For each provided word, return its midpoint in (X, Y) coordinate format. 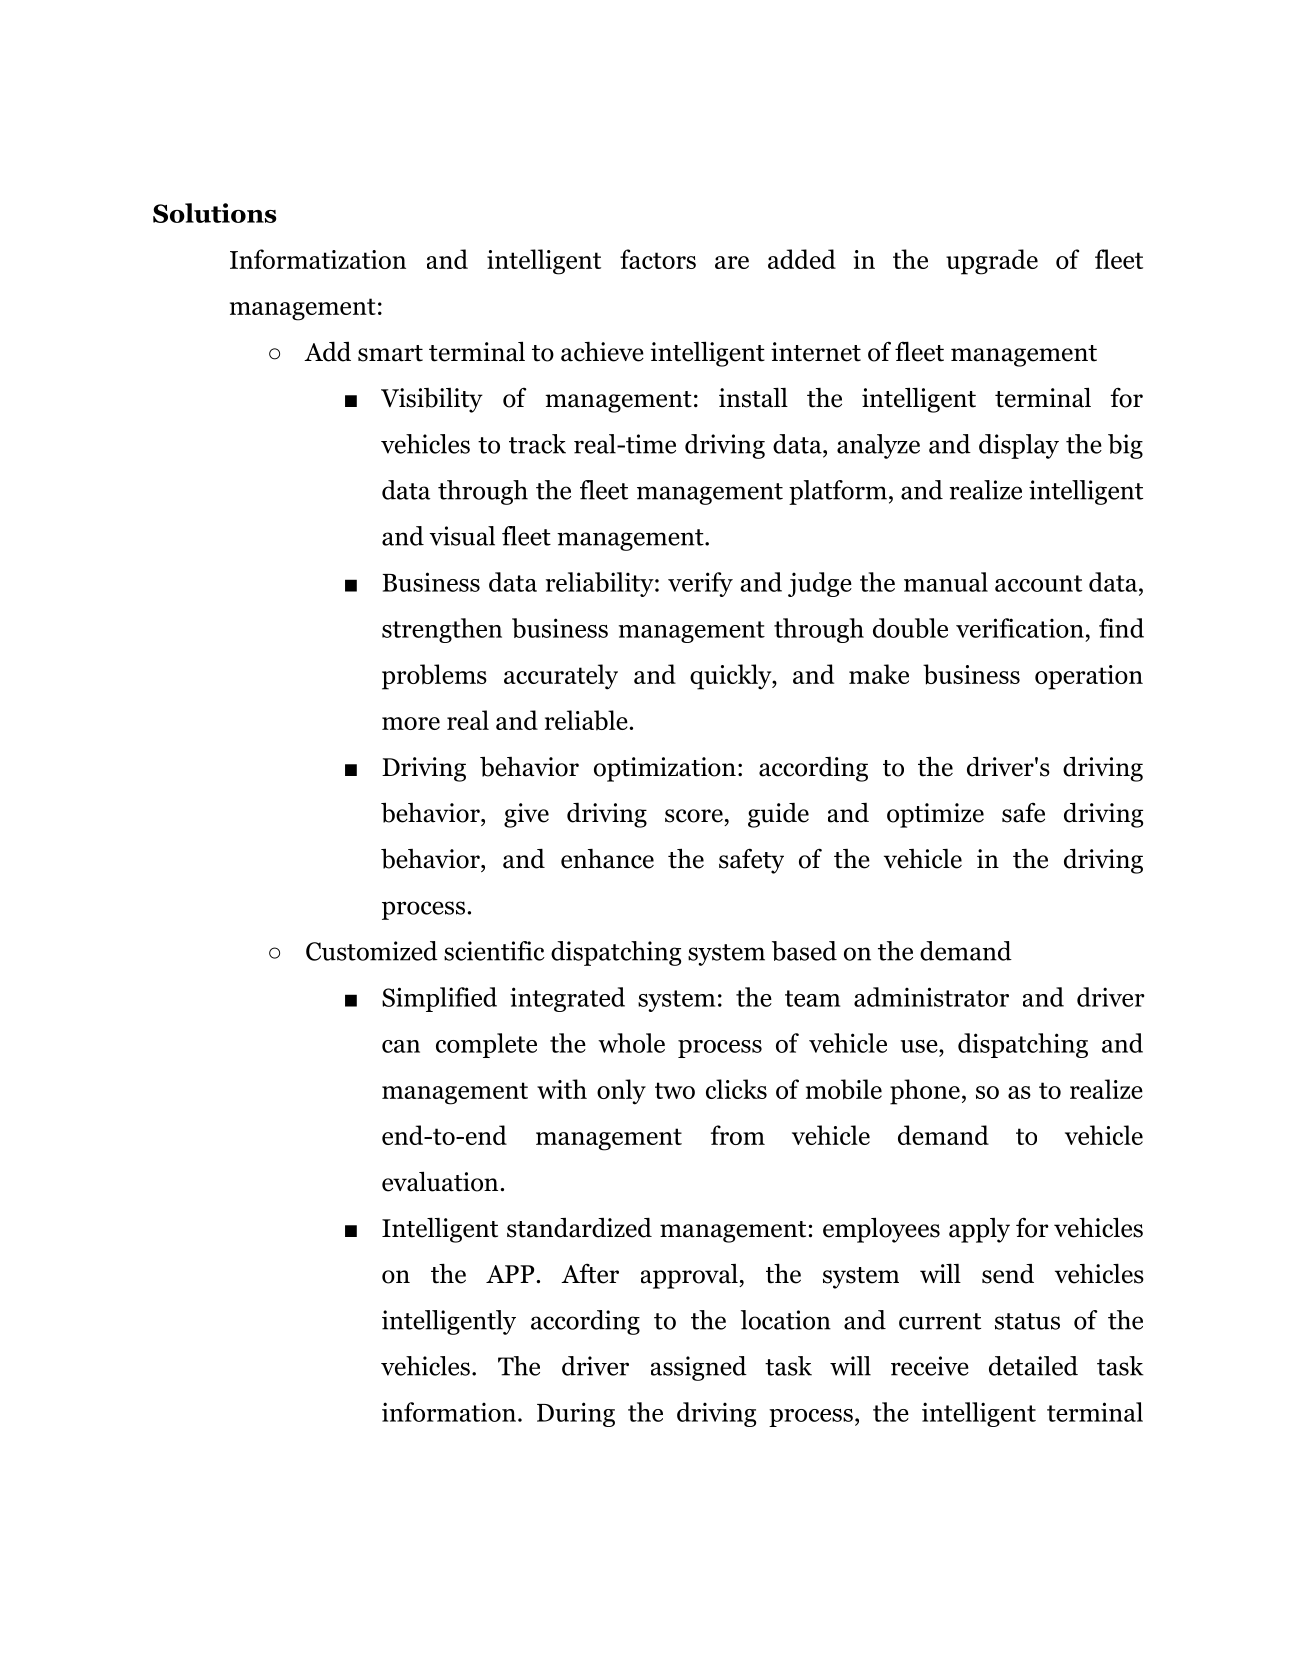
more (411, 723)
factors (658, 259)
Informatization (318, 259)
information (449, 1412)
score (694, 816)
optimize (935, 815)
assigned (699, 1368)
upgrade (992, 262)
